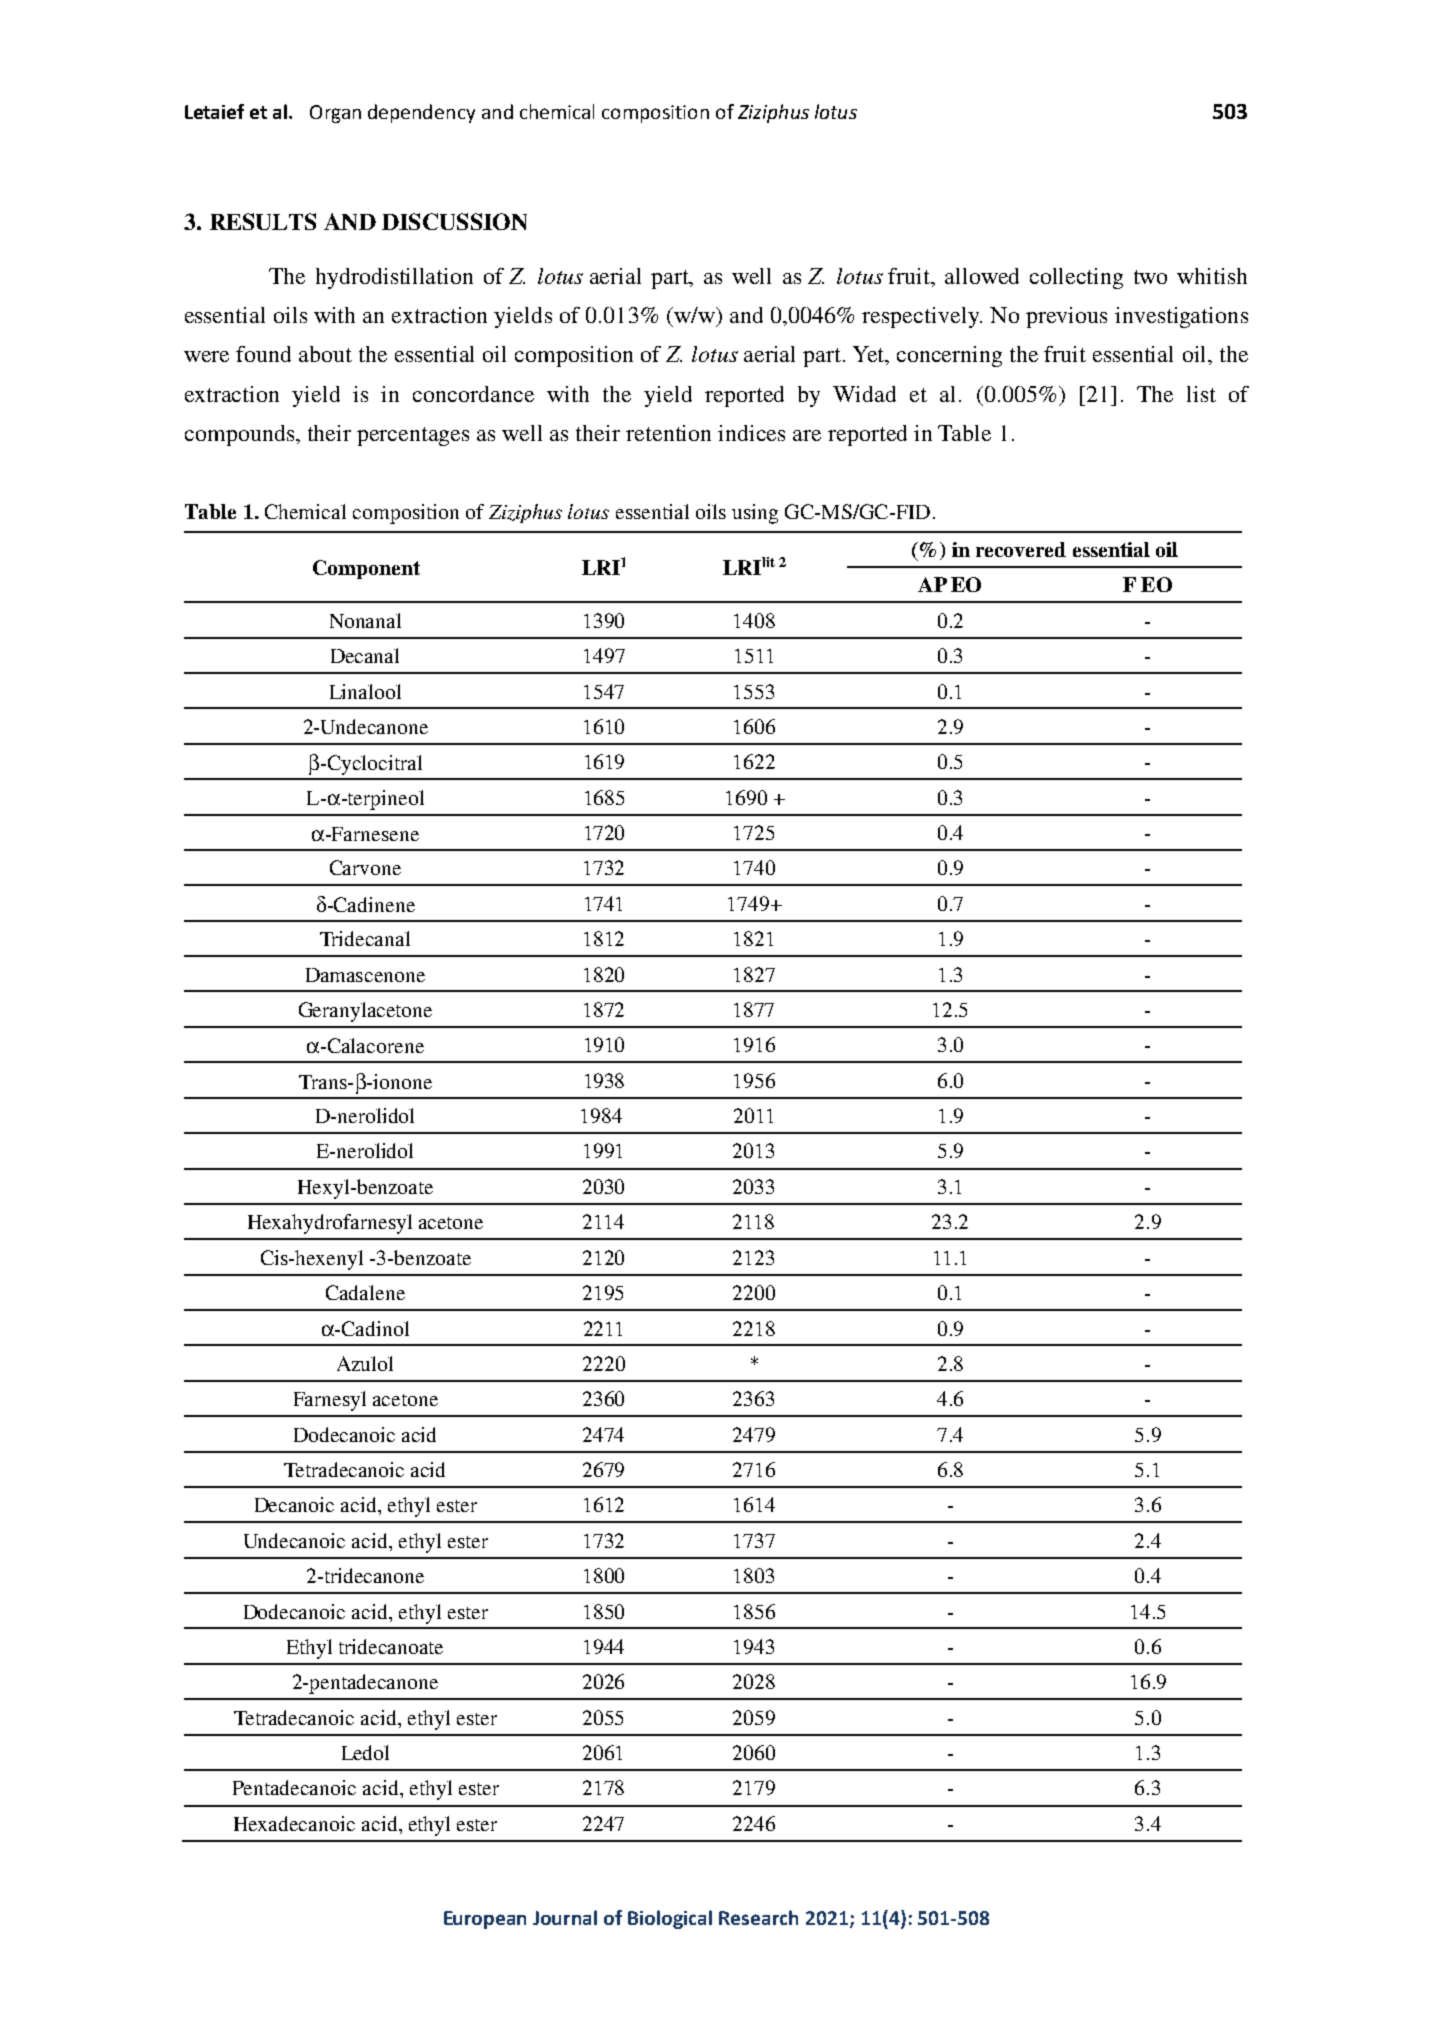  I want to click on are, so click(807, 435).
